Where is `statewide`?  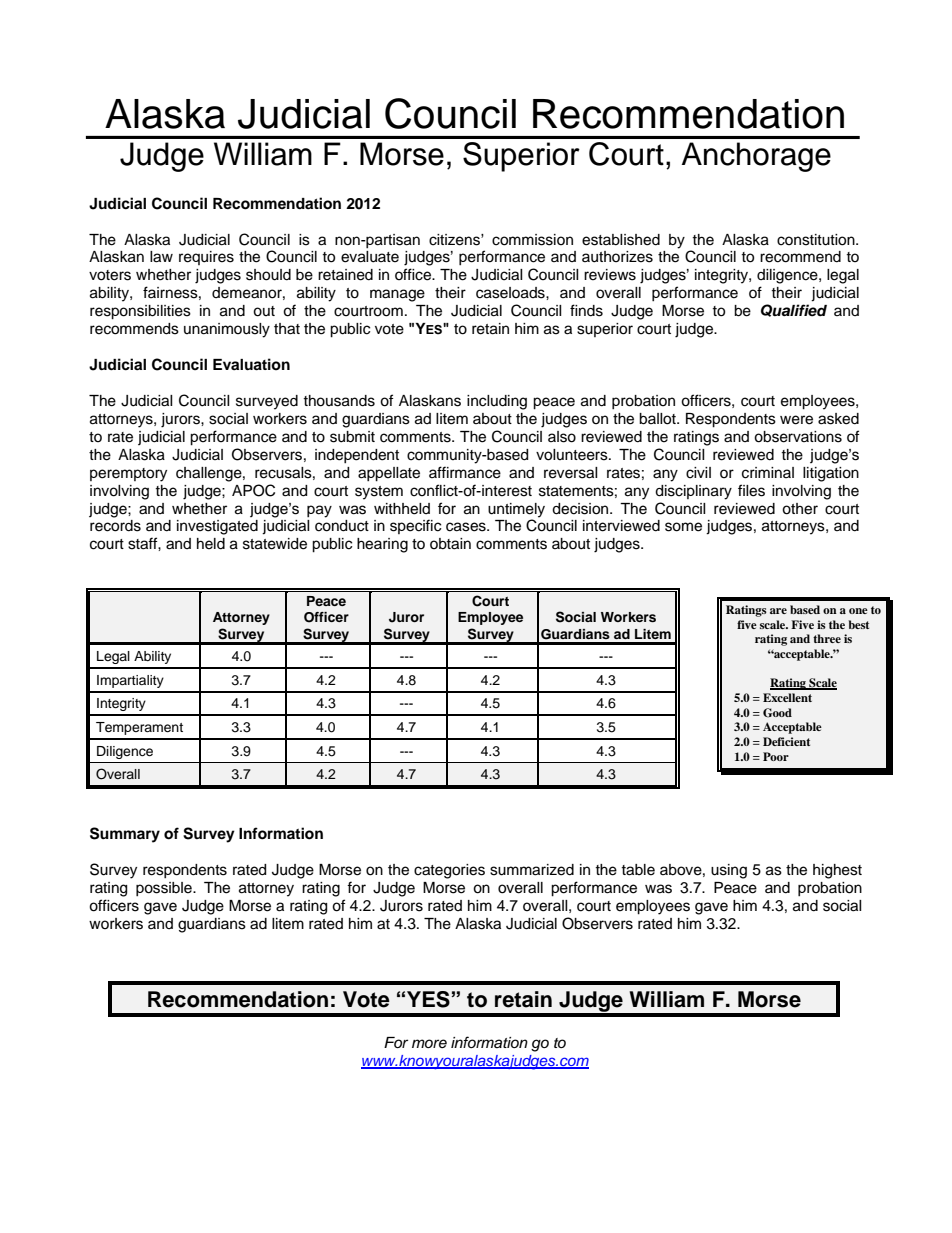 statewide is located at coordinates (275, 544).
